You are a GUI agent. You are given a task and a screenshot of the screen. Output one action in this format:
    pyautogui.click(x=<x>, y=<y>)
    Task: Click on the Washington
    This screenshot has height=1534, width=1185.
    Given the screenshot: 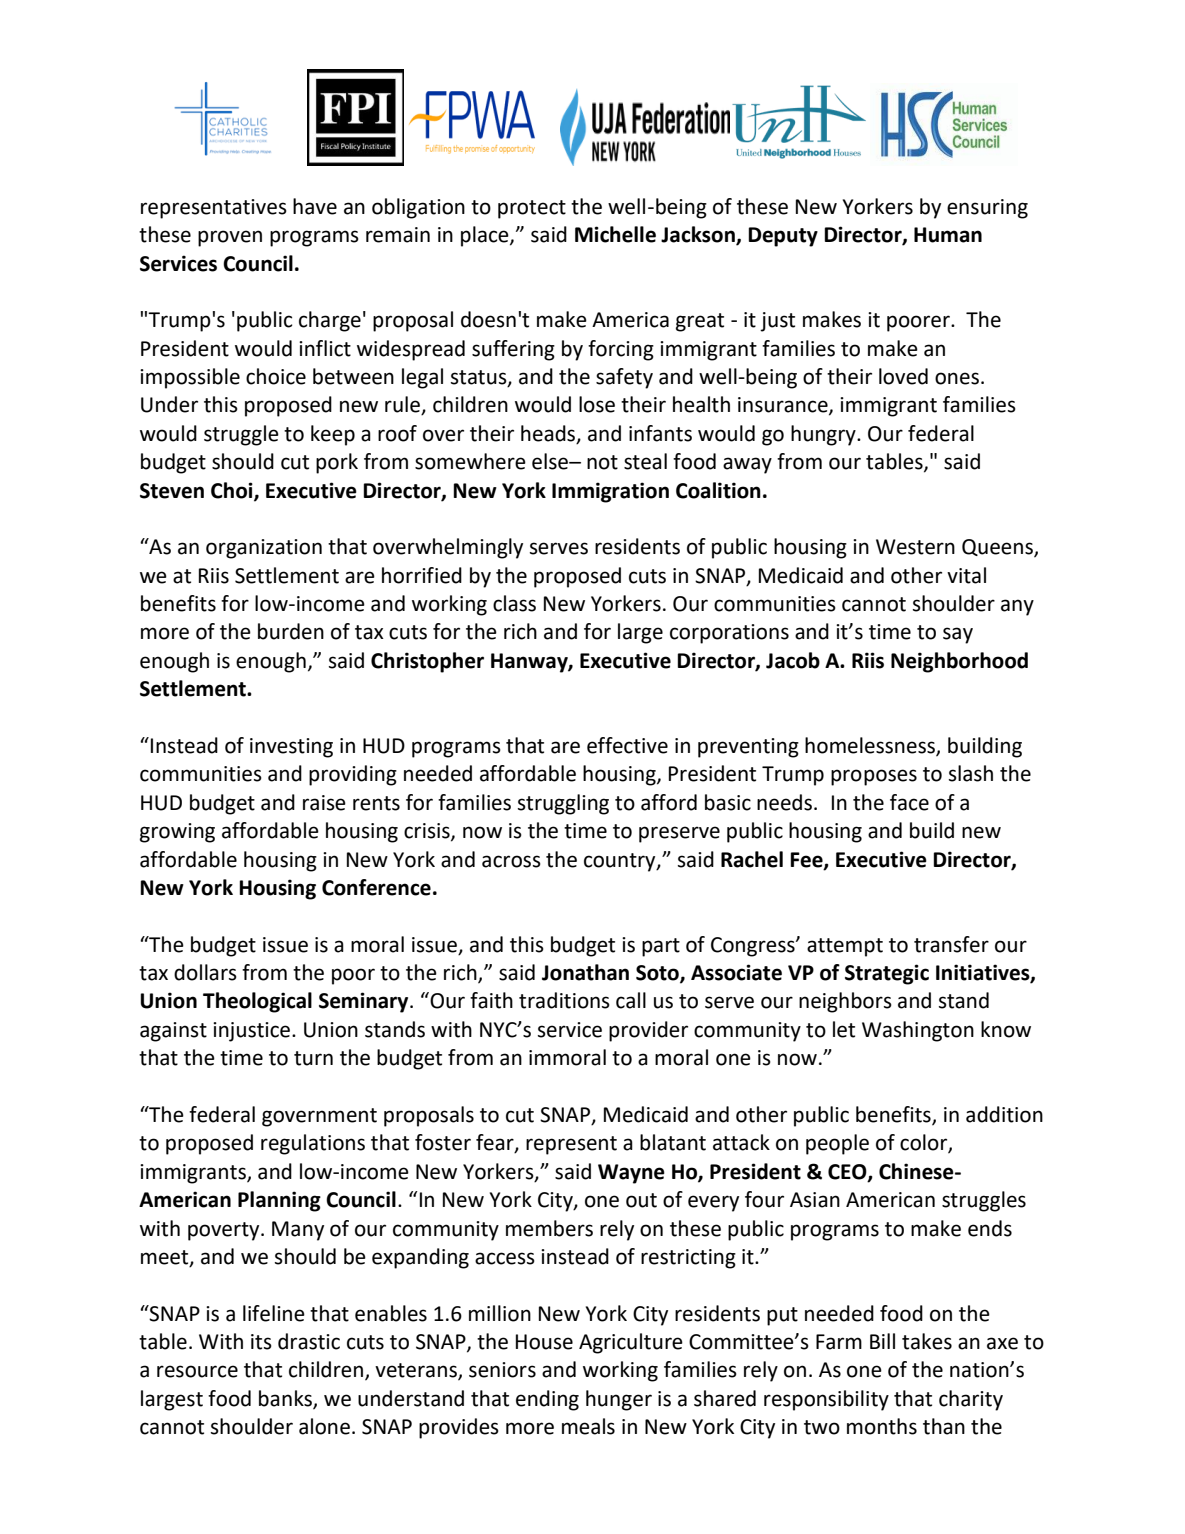 What is the action you would take?
    pyautogui.click(x=918, y=1031)
